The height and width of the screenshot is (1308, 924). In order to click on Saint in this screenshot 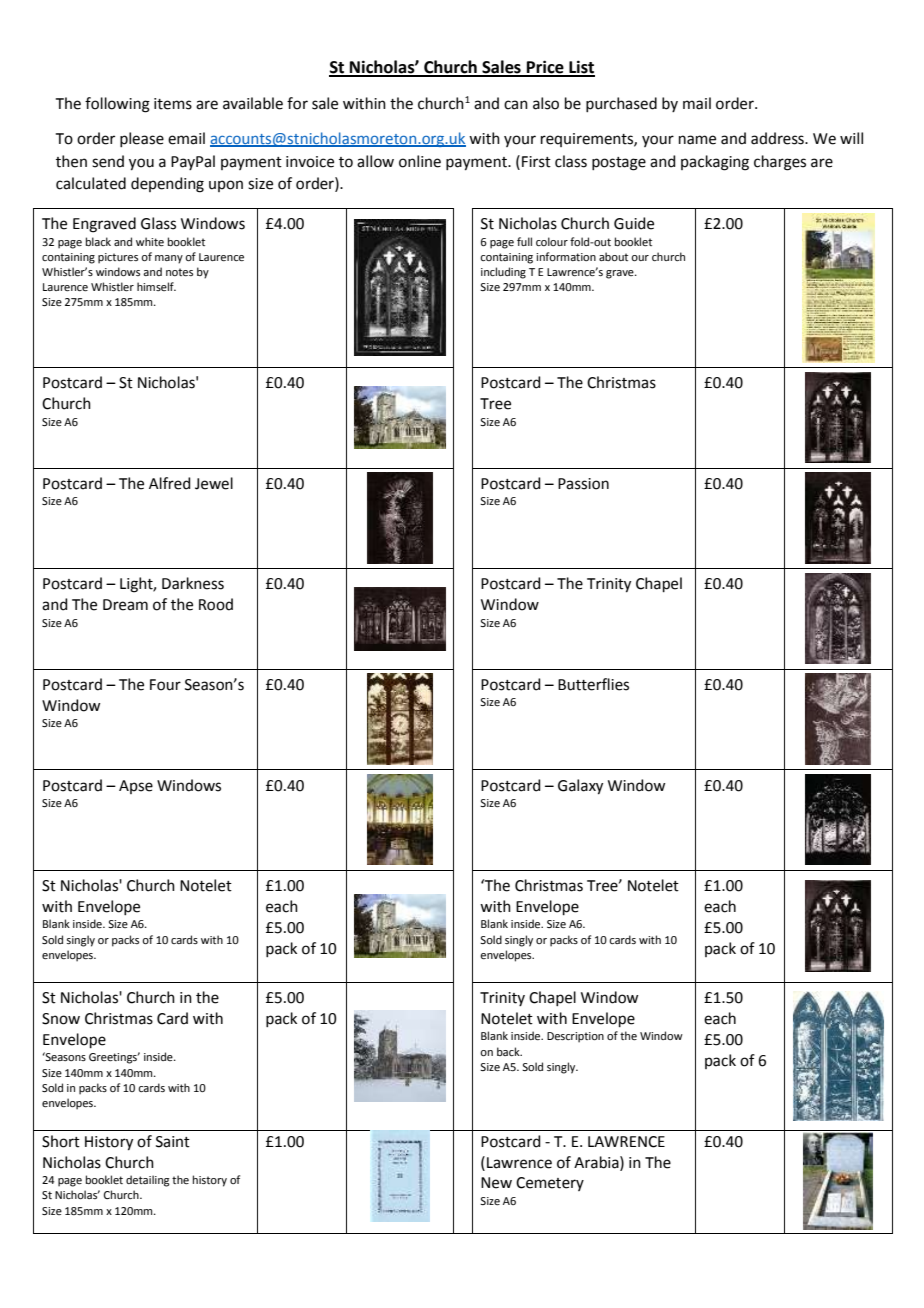, I will do `click(173, 1142)`.
